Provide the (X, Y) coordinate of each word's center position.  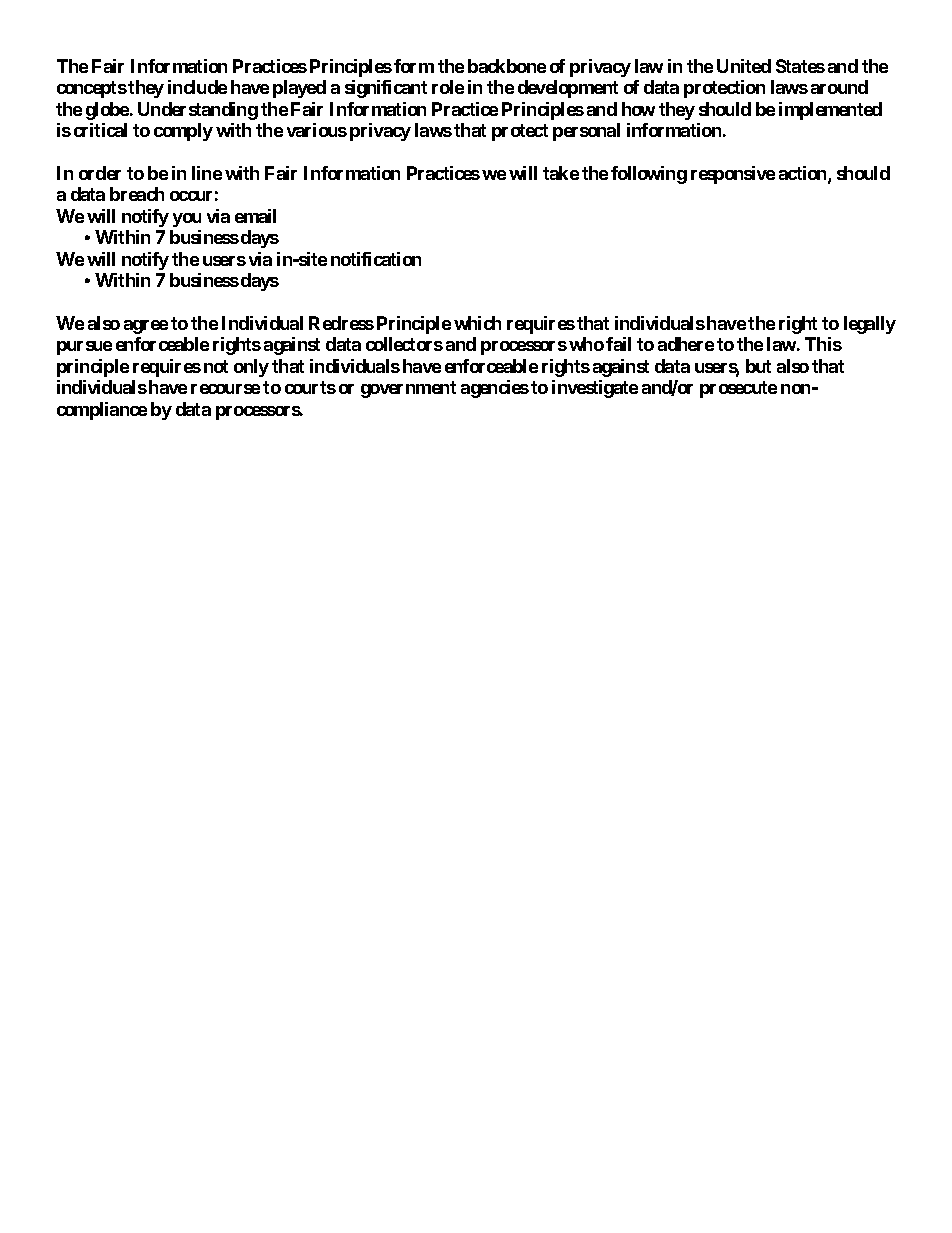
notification (376, 259)
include (197, 87)
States (800, 66)
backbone (507, 66)
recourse (225, 389)
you (187, 220)
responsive (733, 175)
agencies (495, 389)
